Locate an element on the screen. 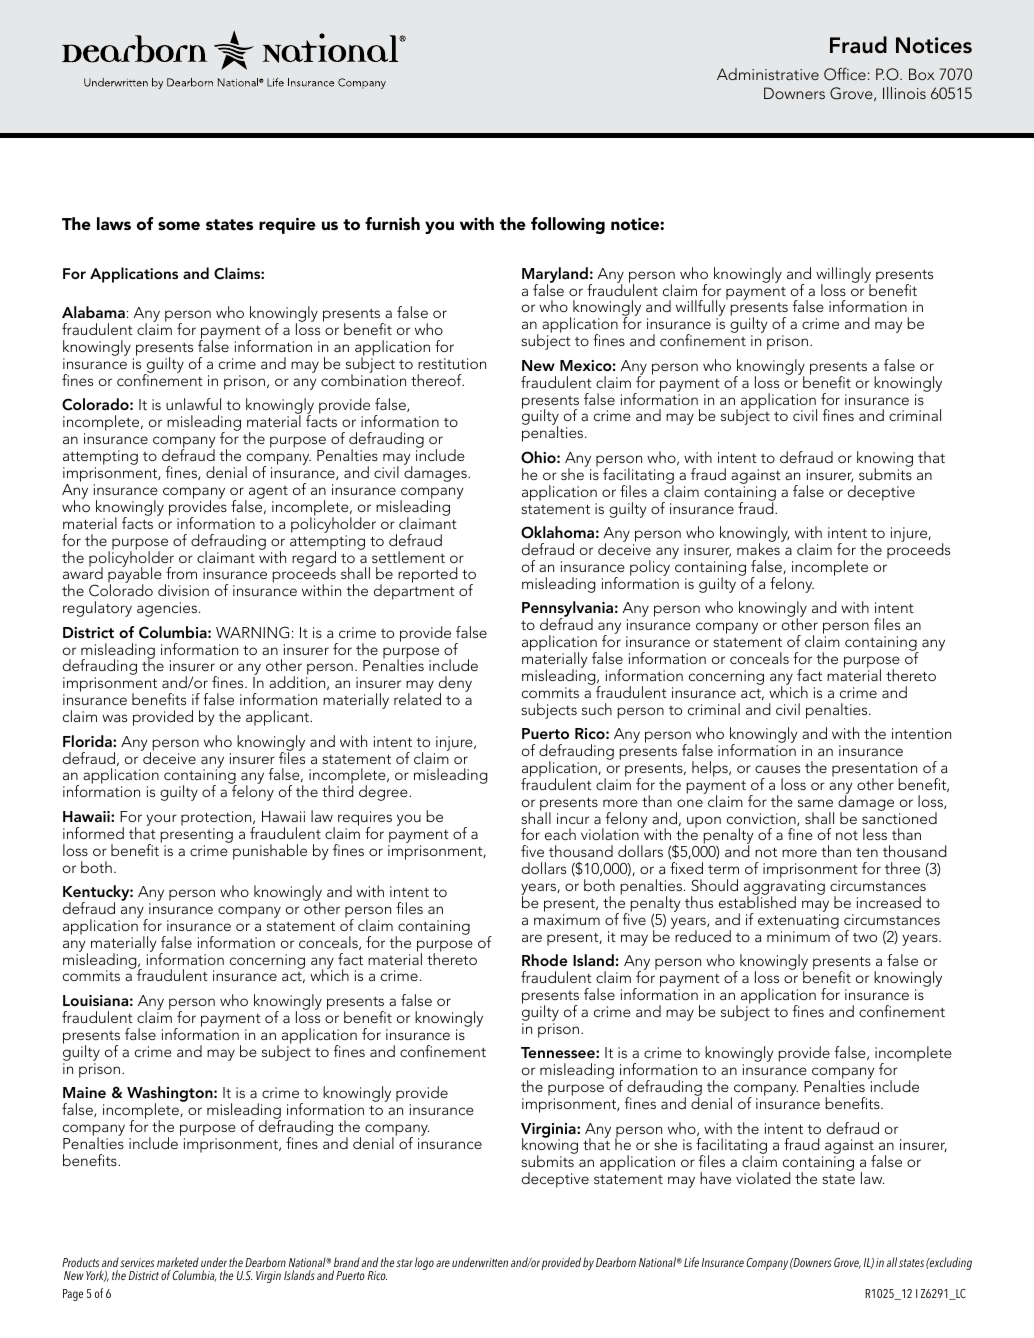 This screenshot has width=1034, height=1338. logo is located at coordinates (424, 1263).
